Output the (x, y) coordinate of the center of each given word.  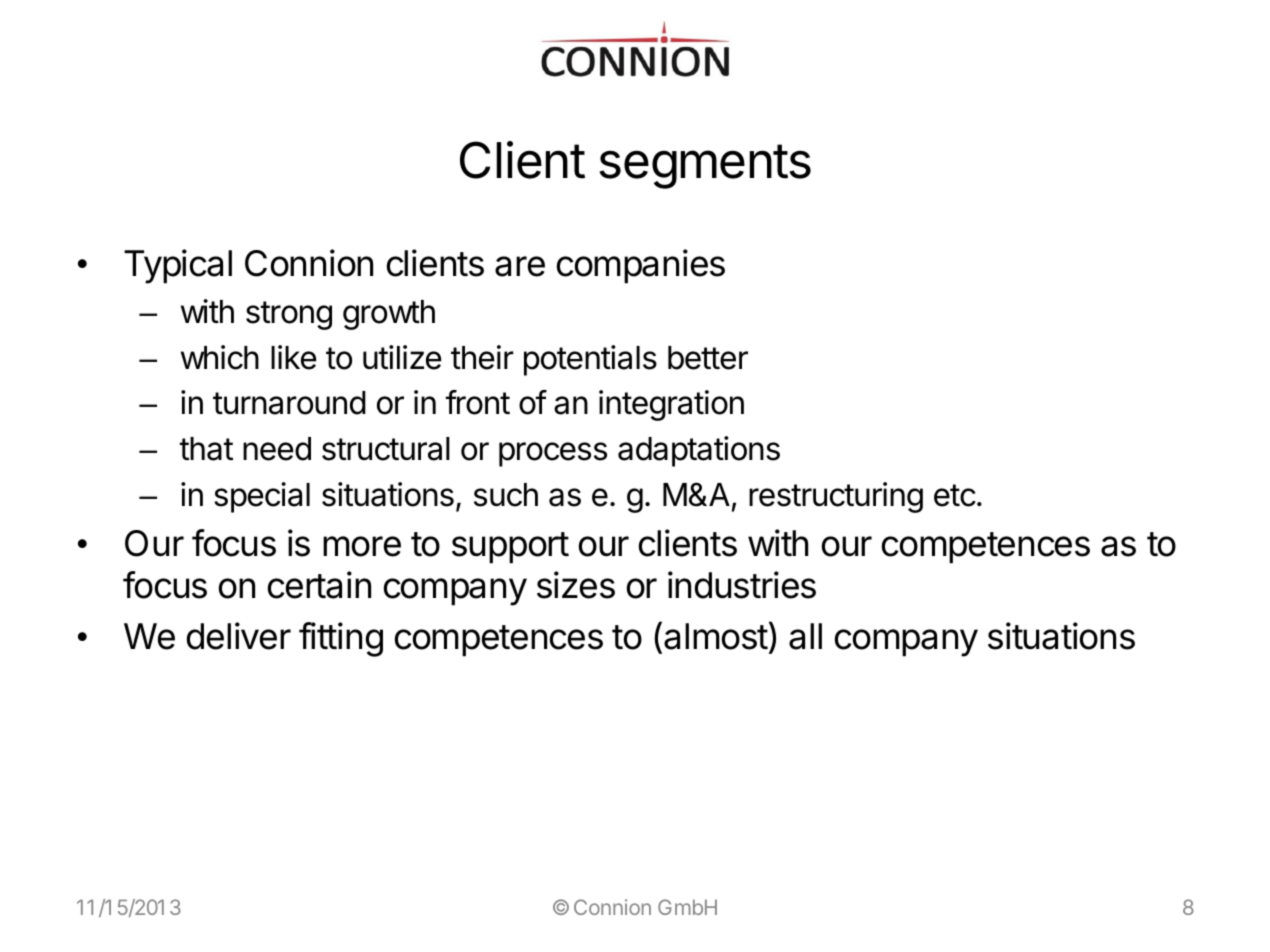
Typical (178, 266)
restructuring (836, 497)
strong (289, 315)
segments (705, 166)
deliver (239, 636)
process (553, 454)
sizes (576, 585)
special (262, 497)
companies (641, 266)
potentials (590, 360)
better (708, 358)
